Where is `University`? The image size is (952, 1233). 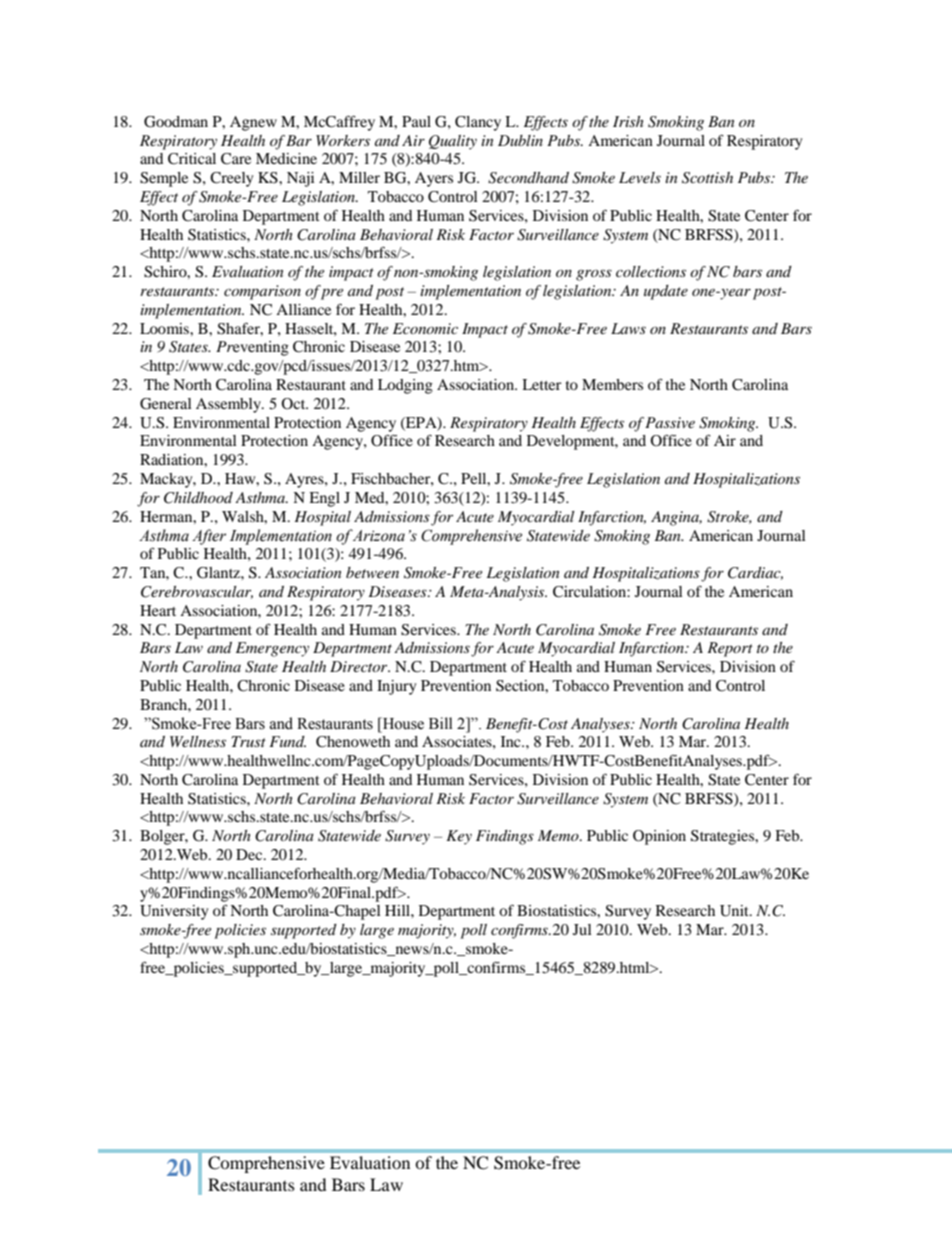 University is located at coordinates (174, 912).
